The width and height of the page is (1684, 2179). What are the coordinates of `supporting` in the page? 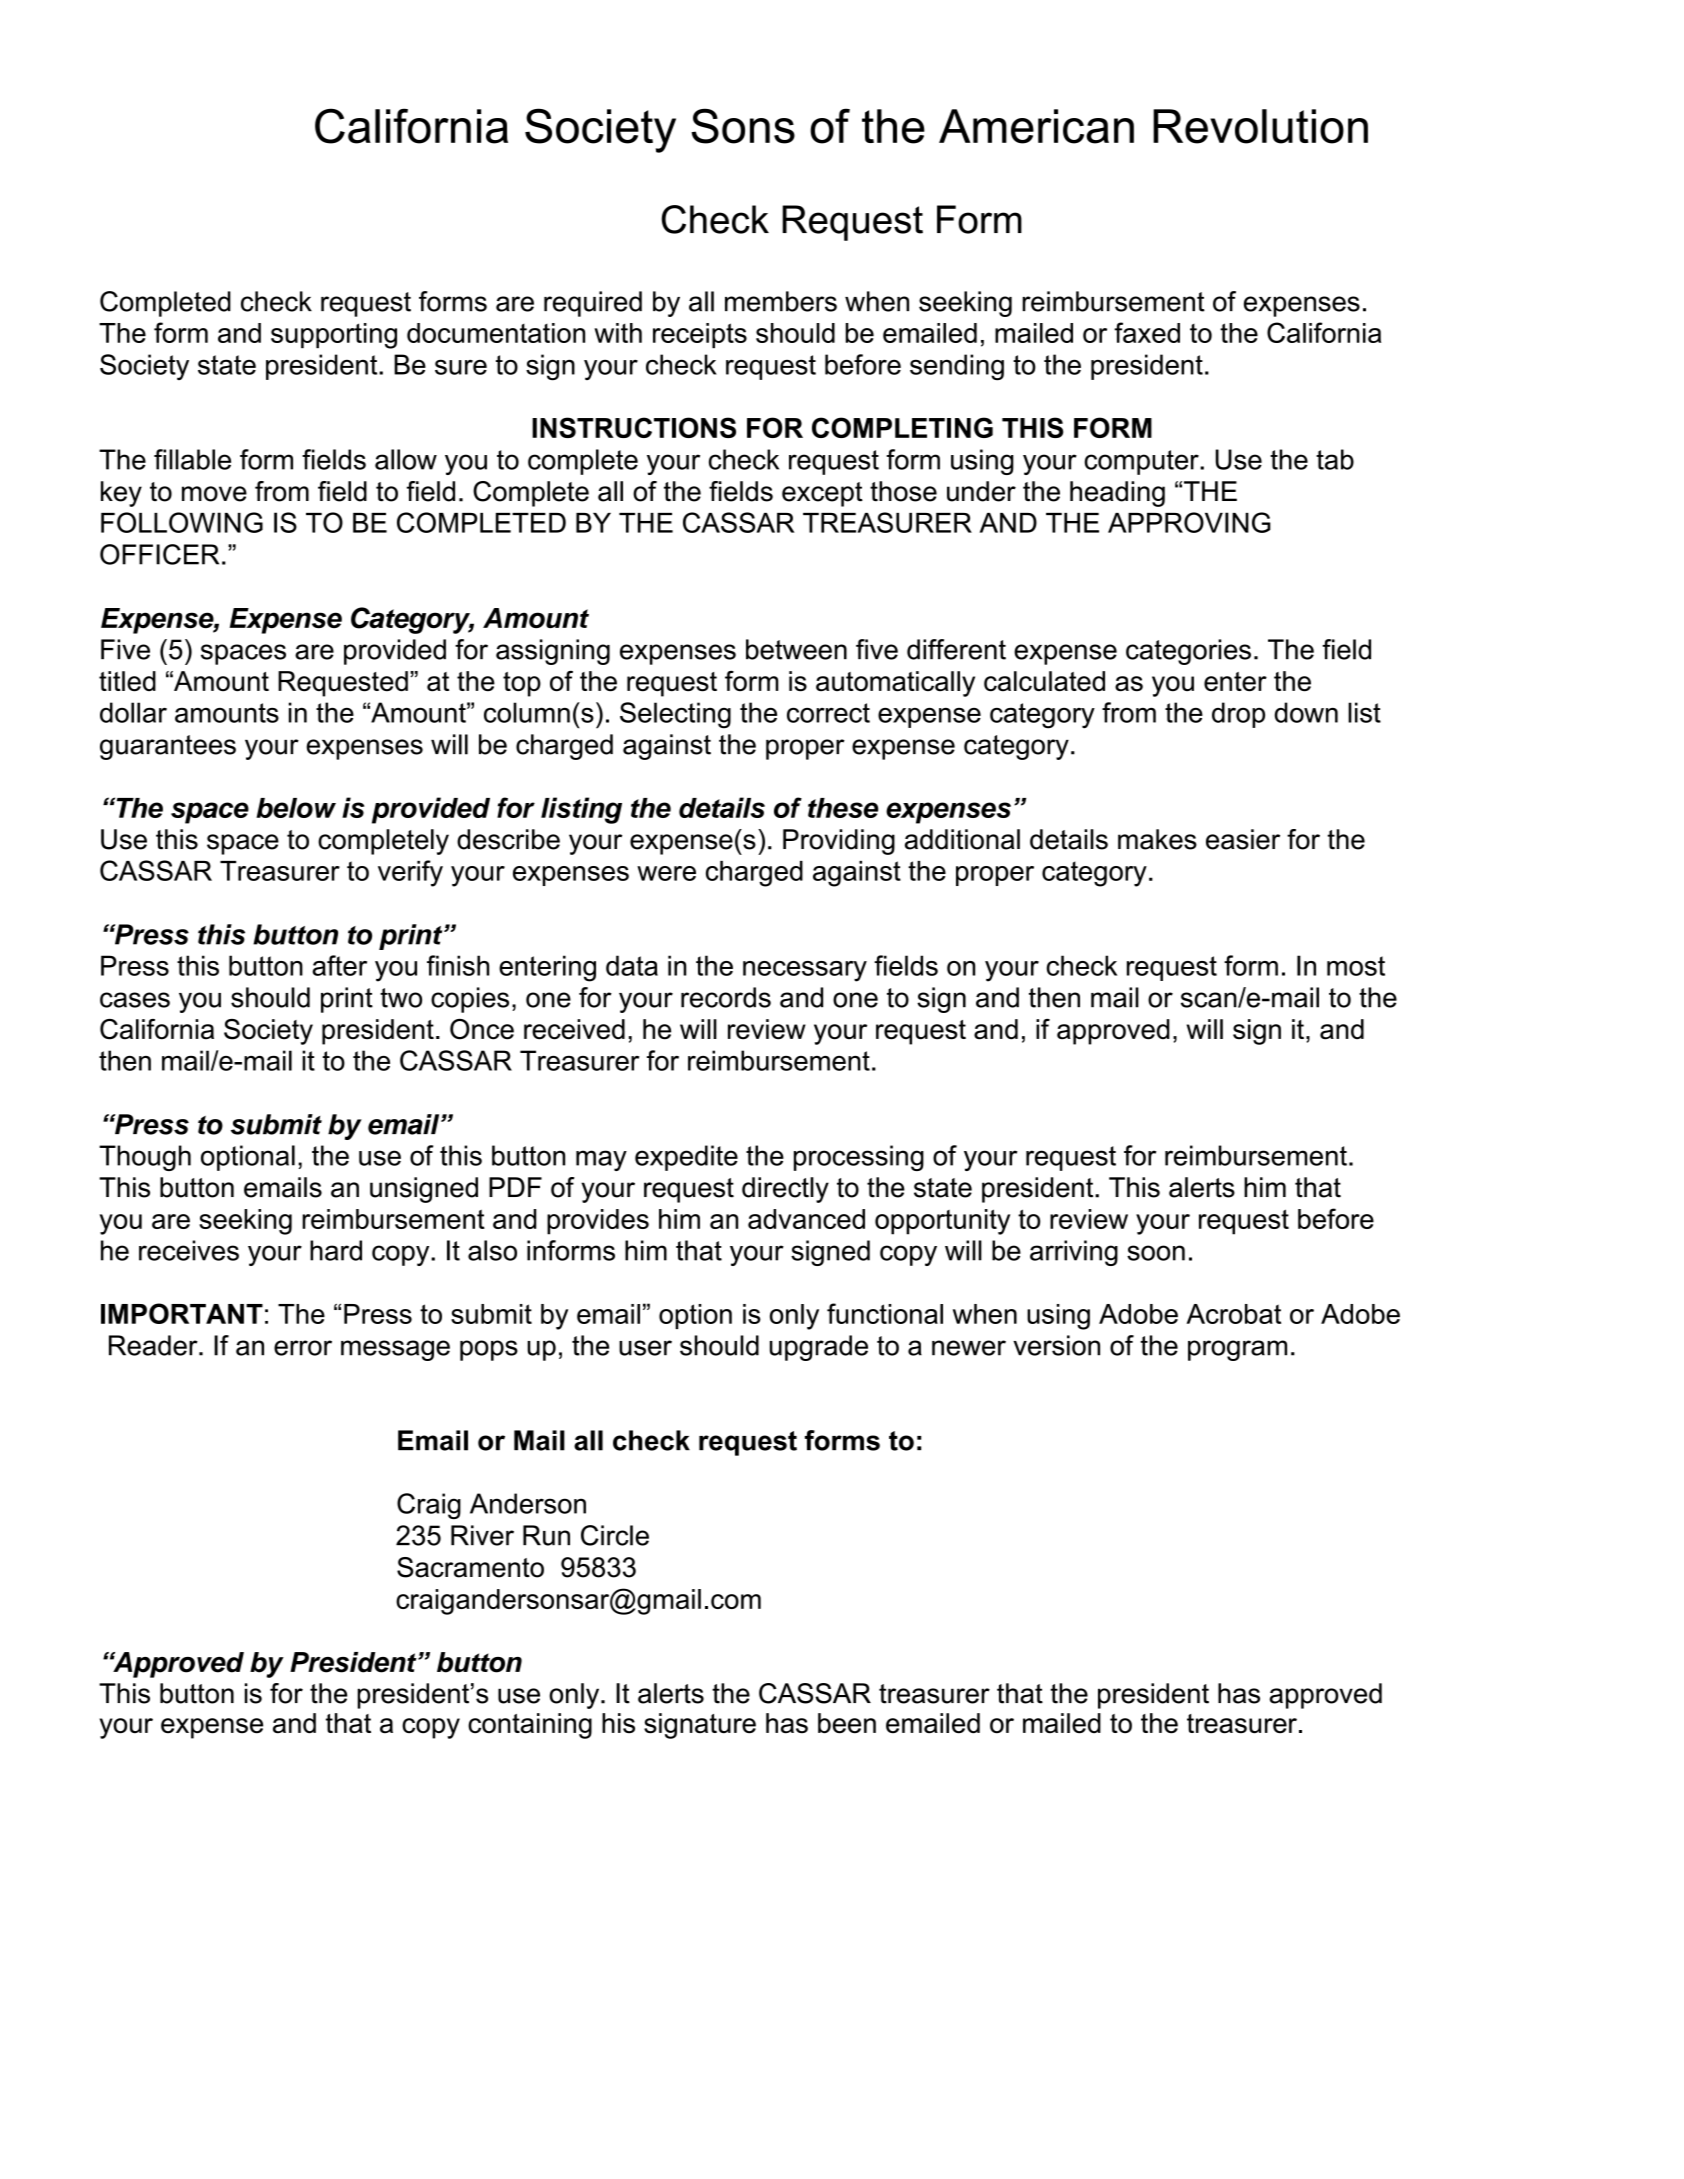 It's located at (334, 336).
